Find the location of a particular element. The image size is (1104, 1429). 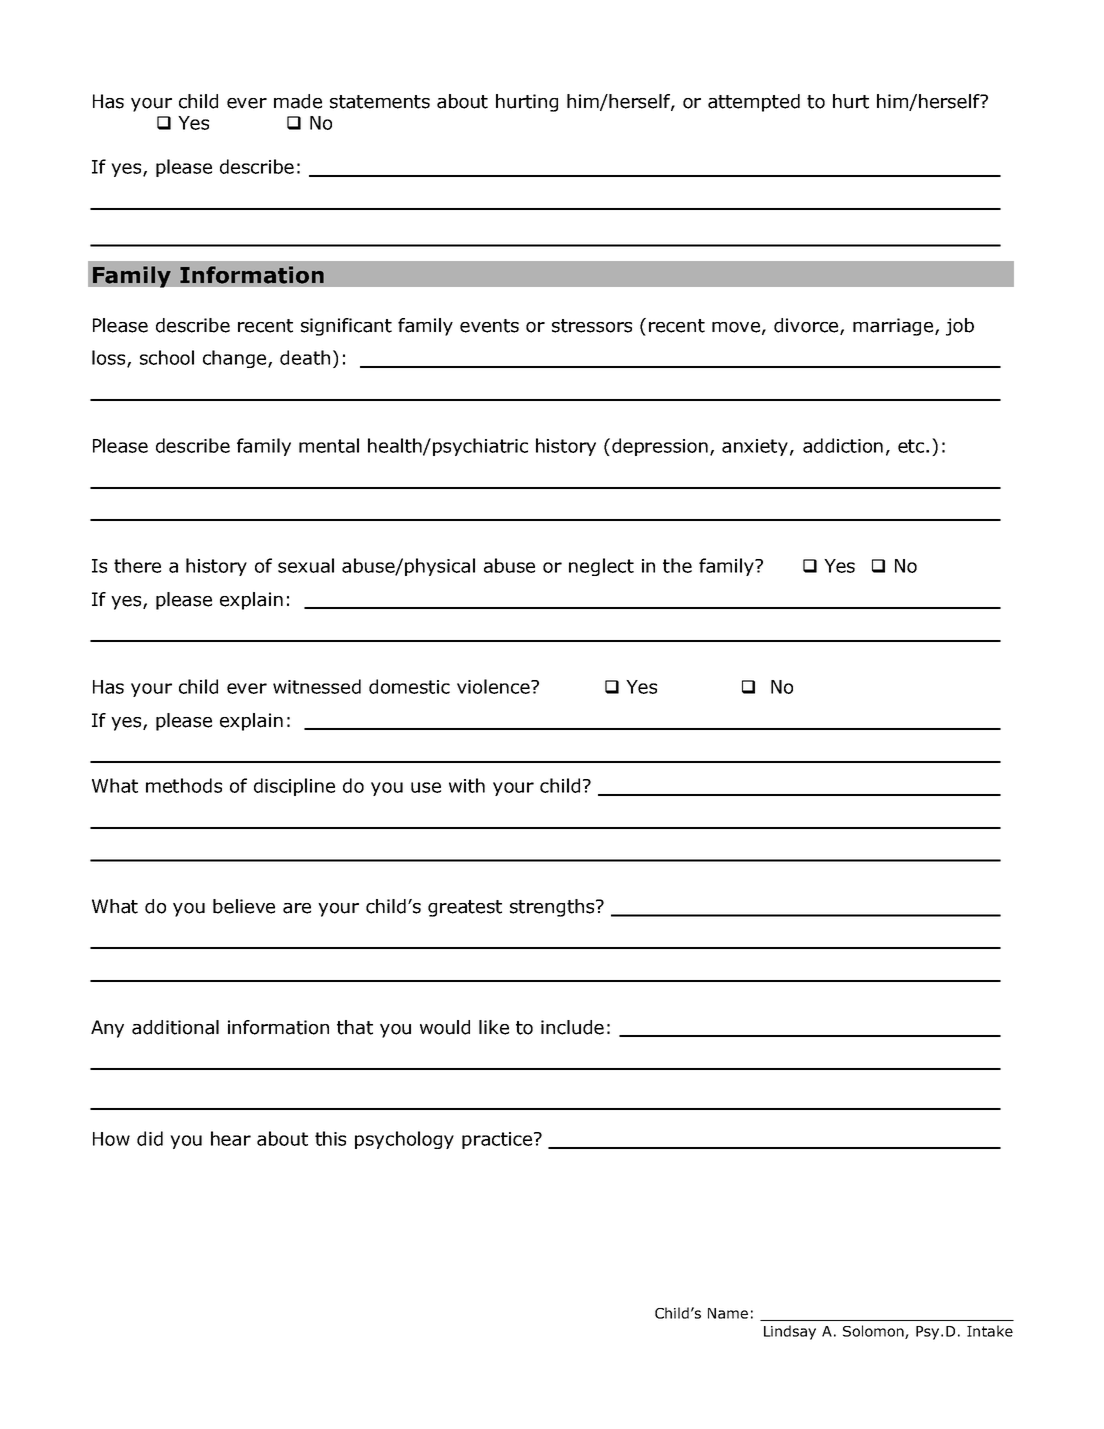

strengths is located at coordinates (553, 908).
